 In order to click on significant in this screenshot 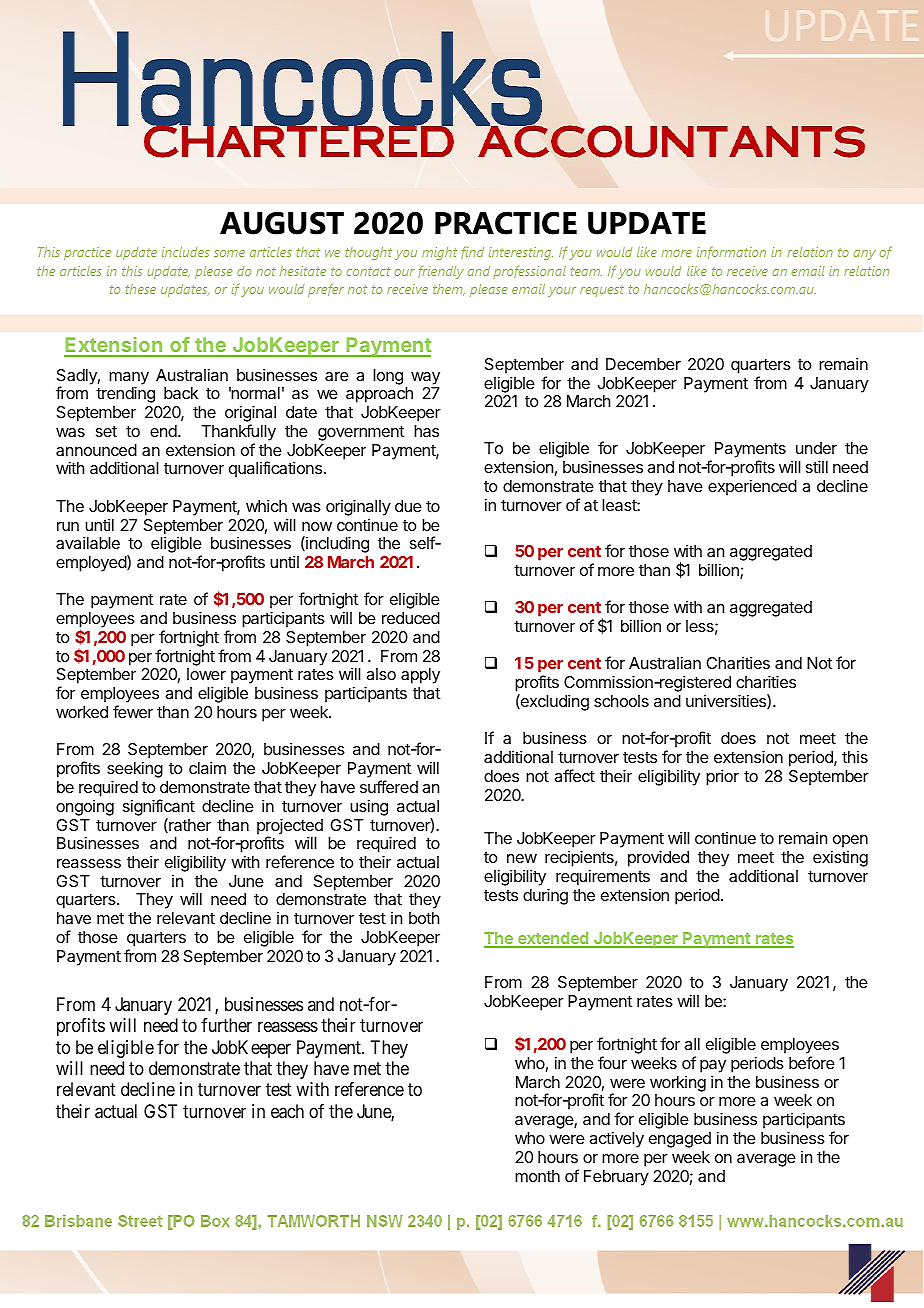, I will do `click(159, 807)`.
